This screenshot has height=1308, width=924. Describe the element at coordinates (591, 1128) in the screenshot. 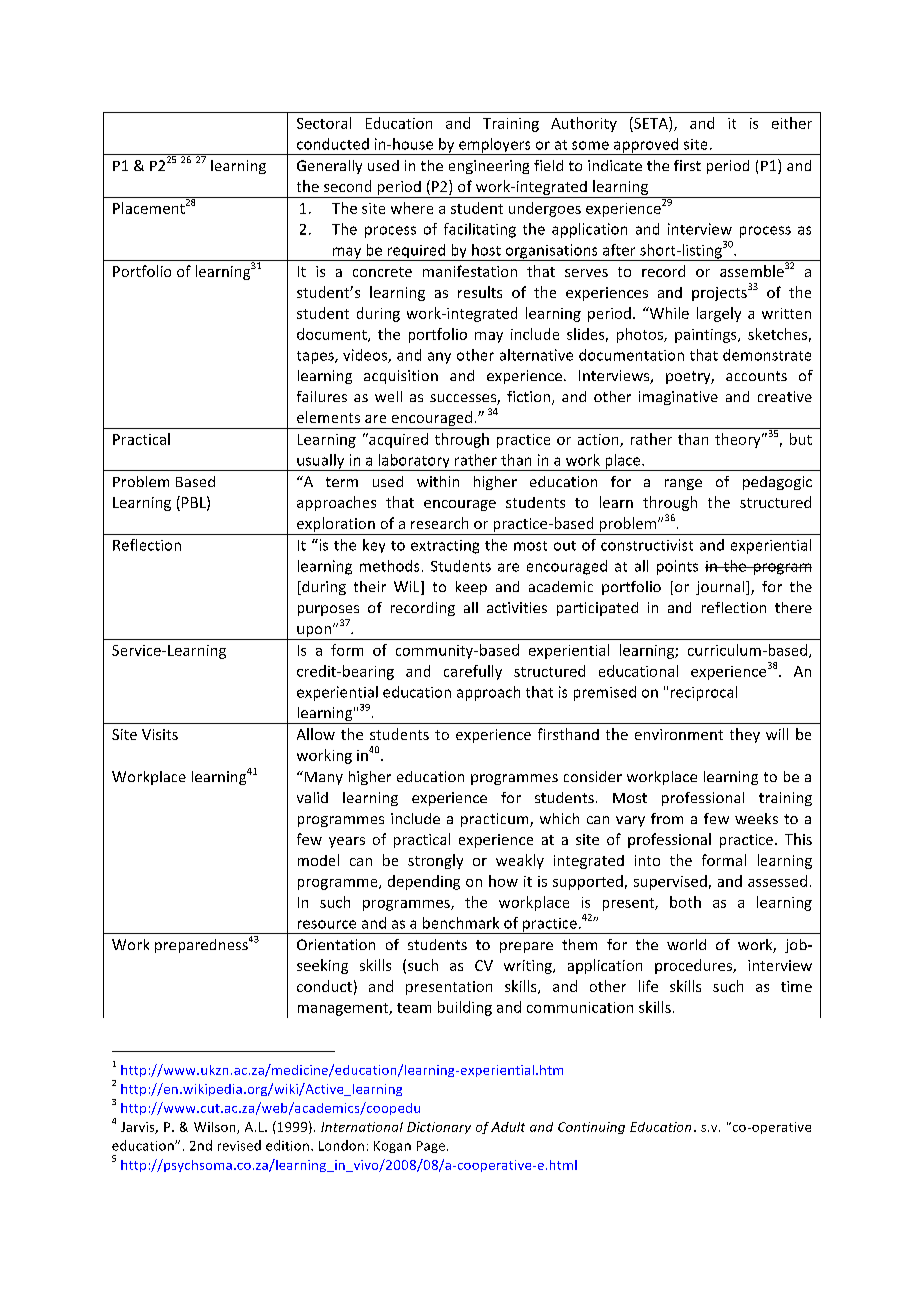

I see `Continuing` at that location.
